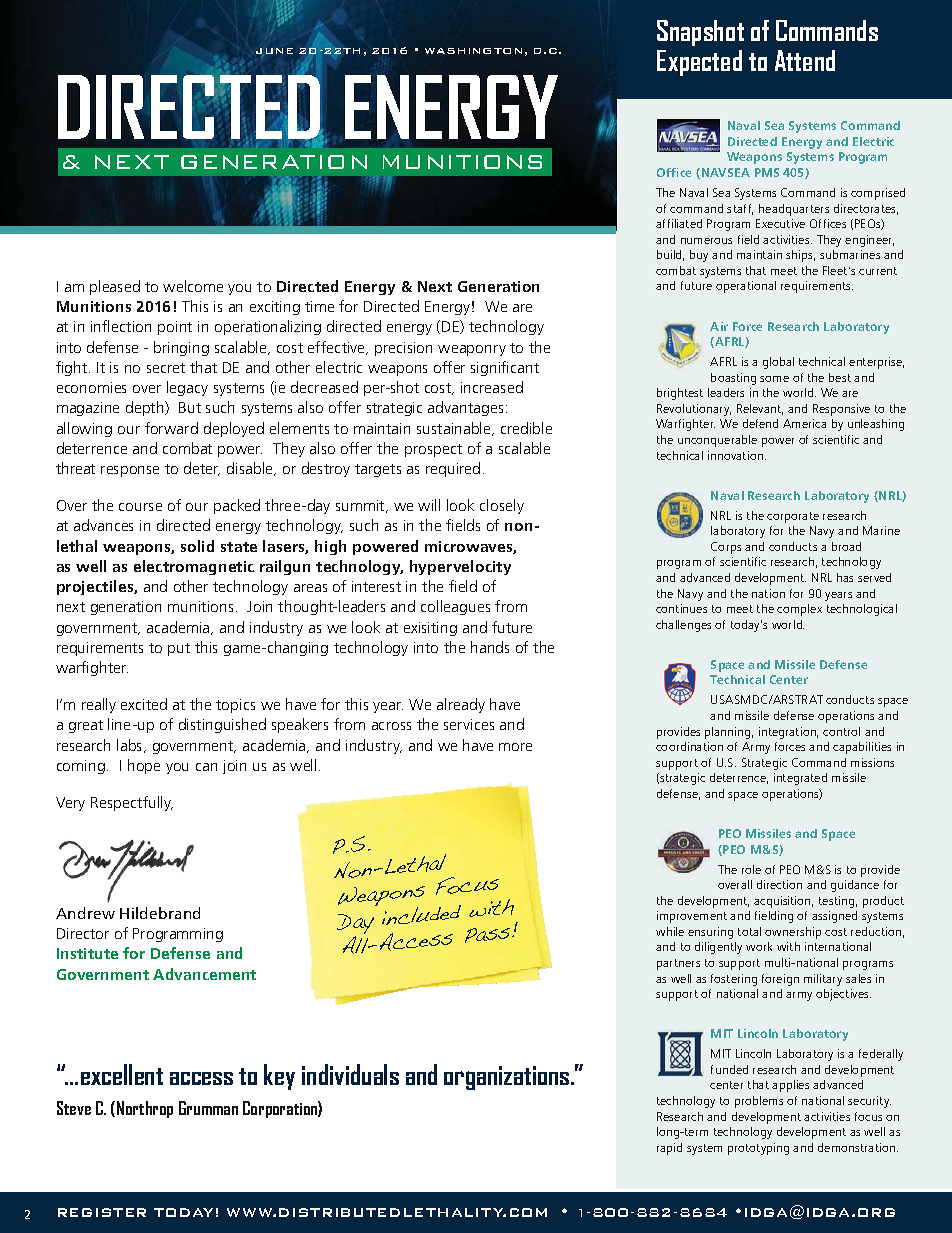 Image resolution: width=952 pixels, height=1233 pixels. I want to click on WASHINGTON, so click(473, 51).
